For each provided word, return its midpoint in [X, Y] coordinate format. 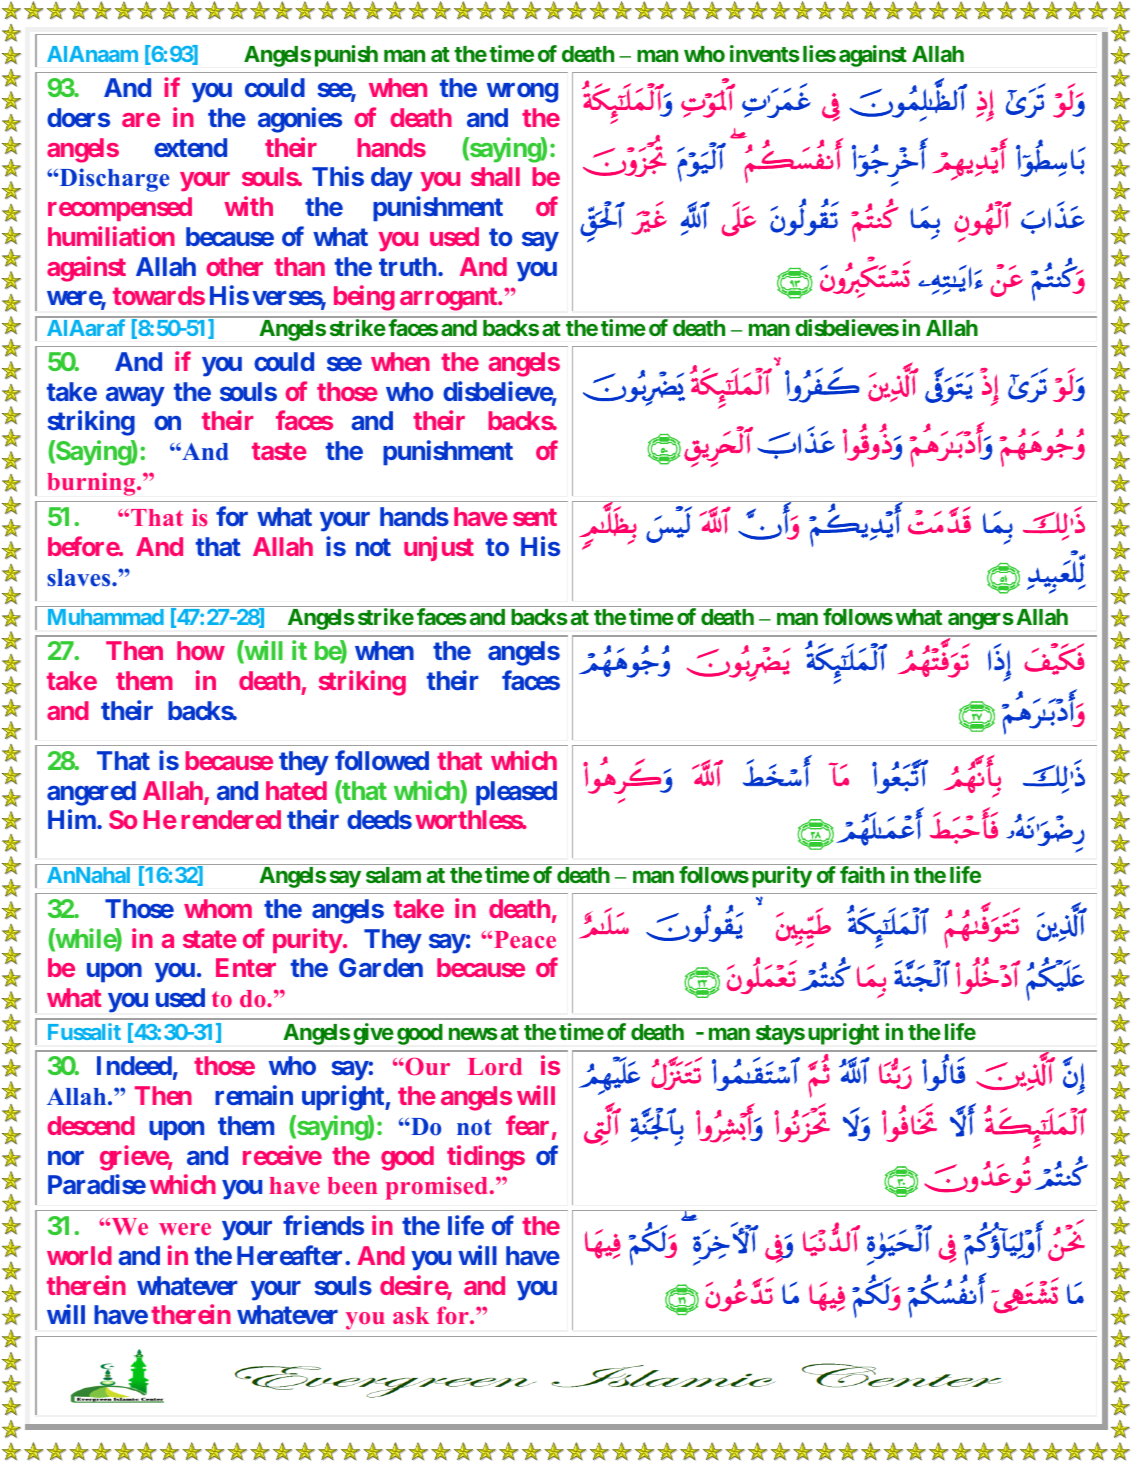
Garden [381, 967]
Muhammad [106, 617]
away [135, 397]
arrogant [450, 299]
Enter [246, 967]
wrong [522, 93]
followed [382, 760]
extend [190, 147]
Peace [525, 939]
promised [436, 1188]
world [79, 1255]
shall [495, 176]
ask [411, 1315]
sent [535, 517]
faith [862, 874]
